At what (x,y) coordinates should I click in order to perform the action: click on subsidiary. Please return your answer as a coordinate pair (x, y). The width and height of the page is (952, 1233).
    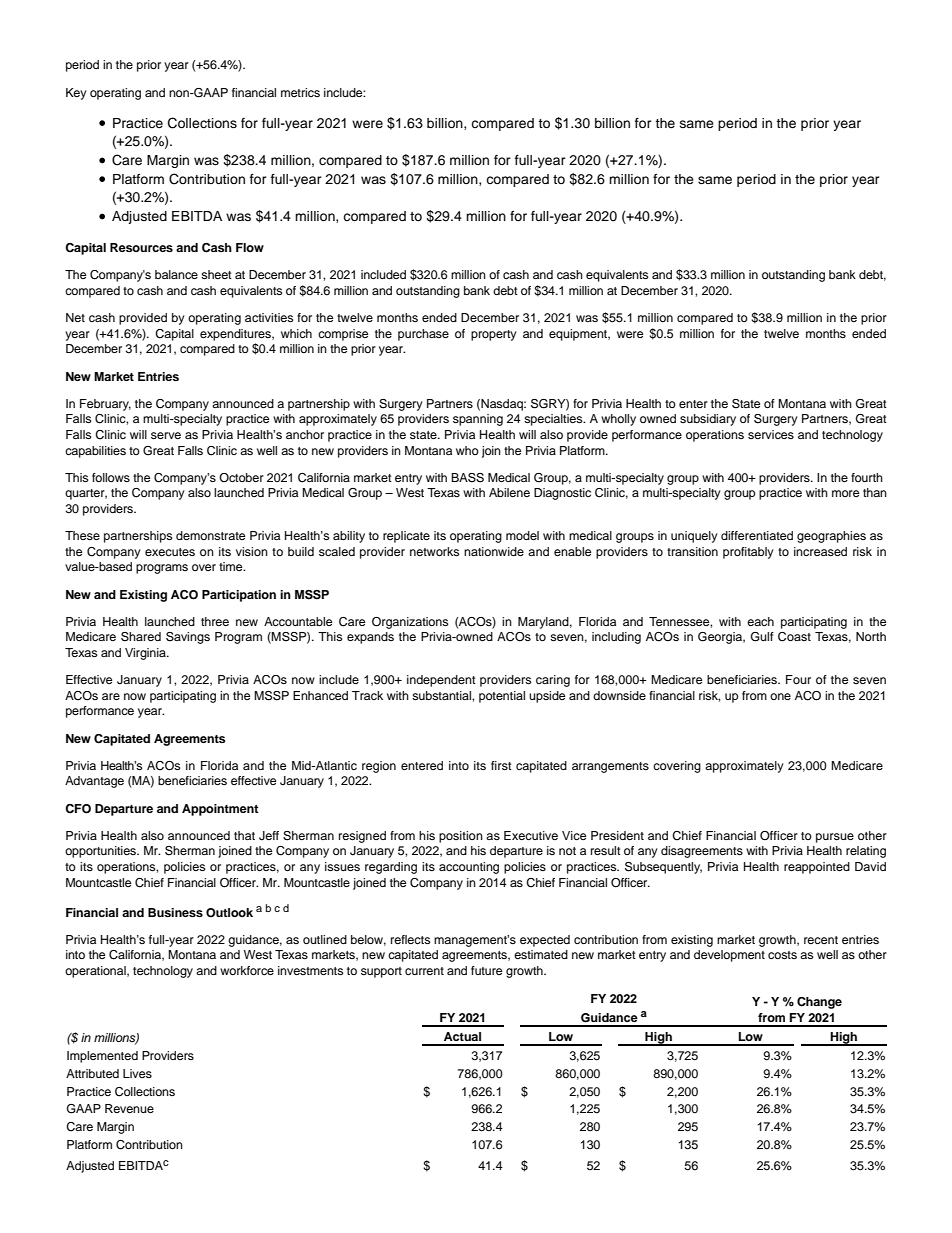
    Looking at the image, I should click on (708, 420).
